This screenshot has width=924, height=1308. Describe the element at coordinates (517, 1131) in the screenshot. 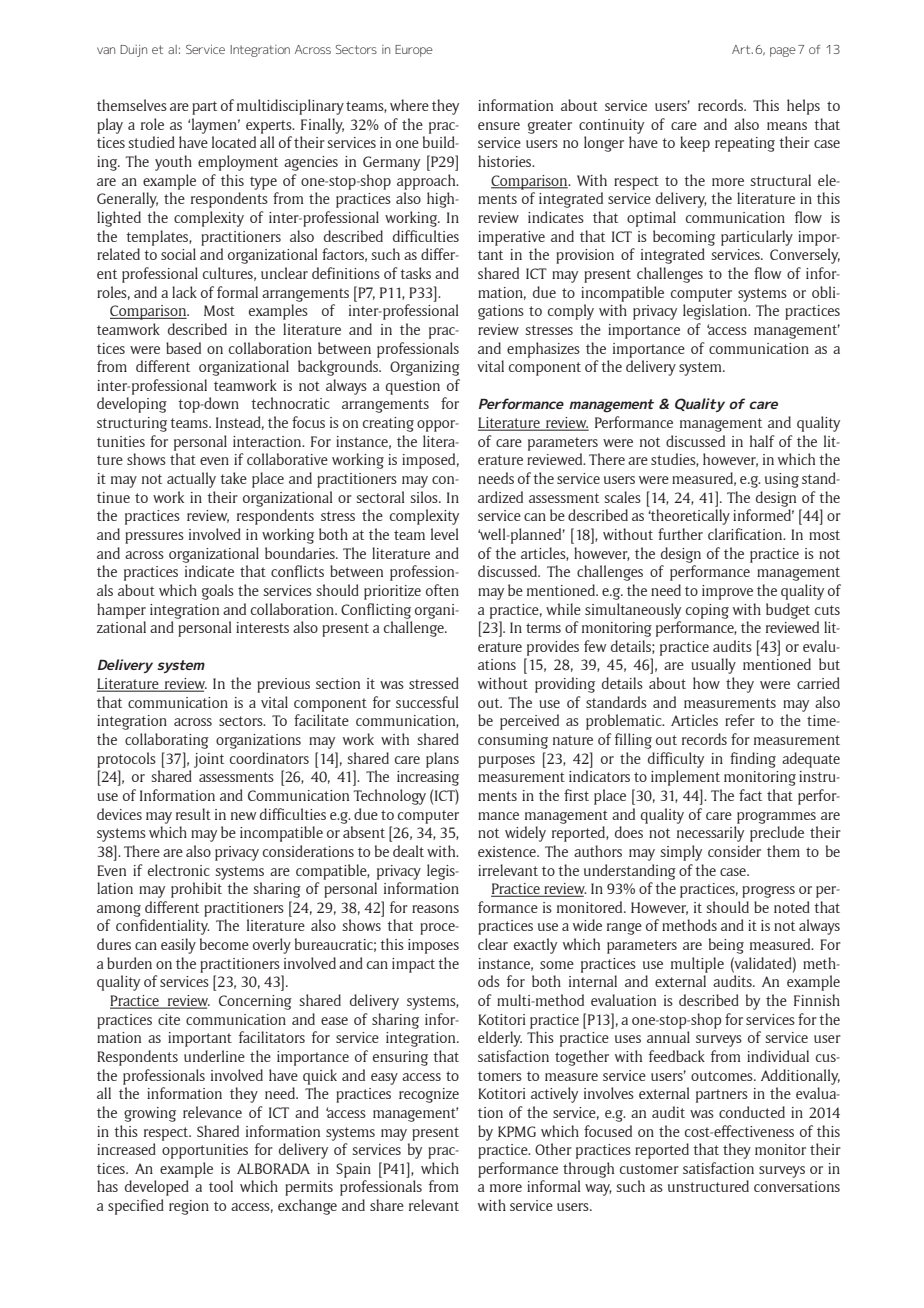

I see `KPMG` at that location.
